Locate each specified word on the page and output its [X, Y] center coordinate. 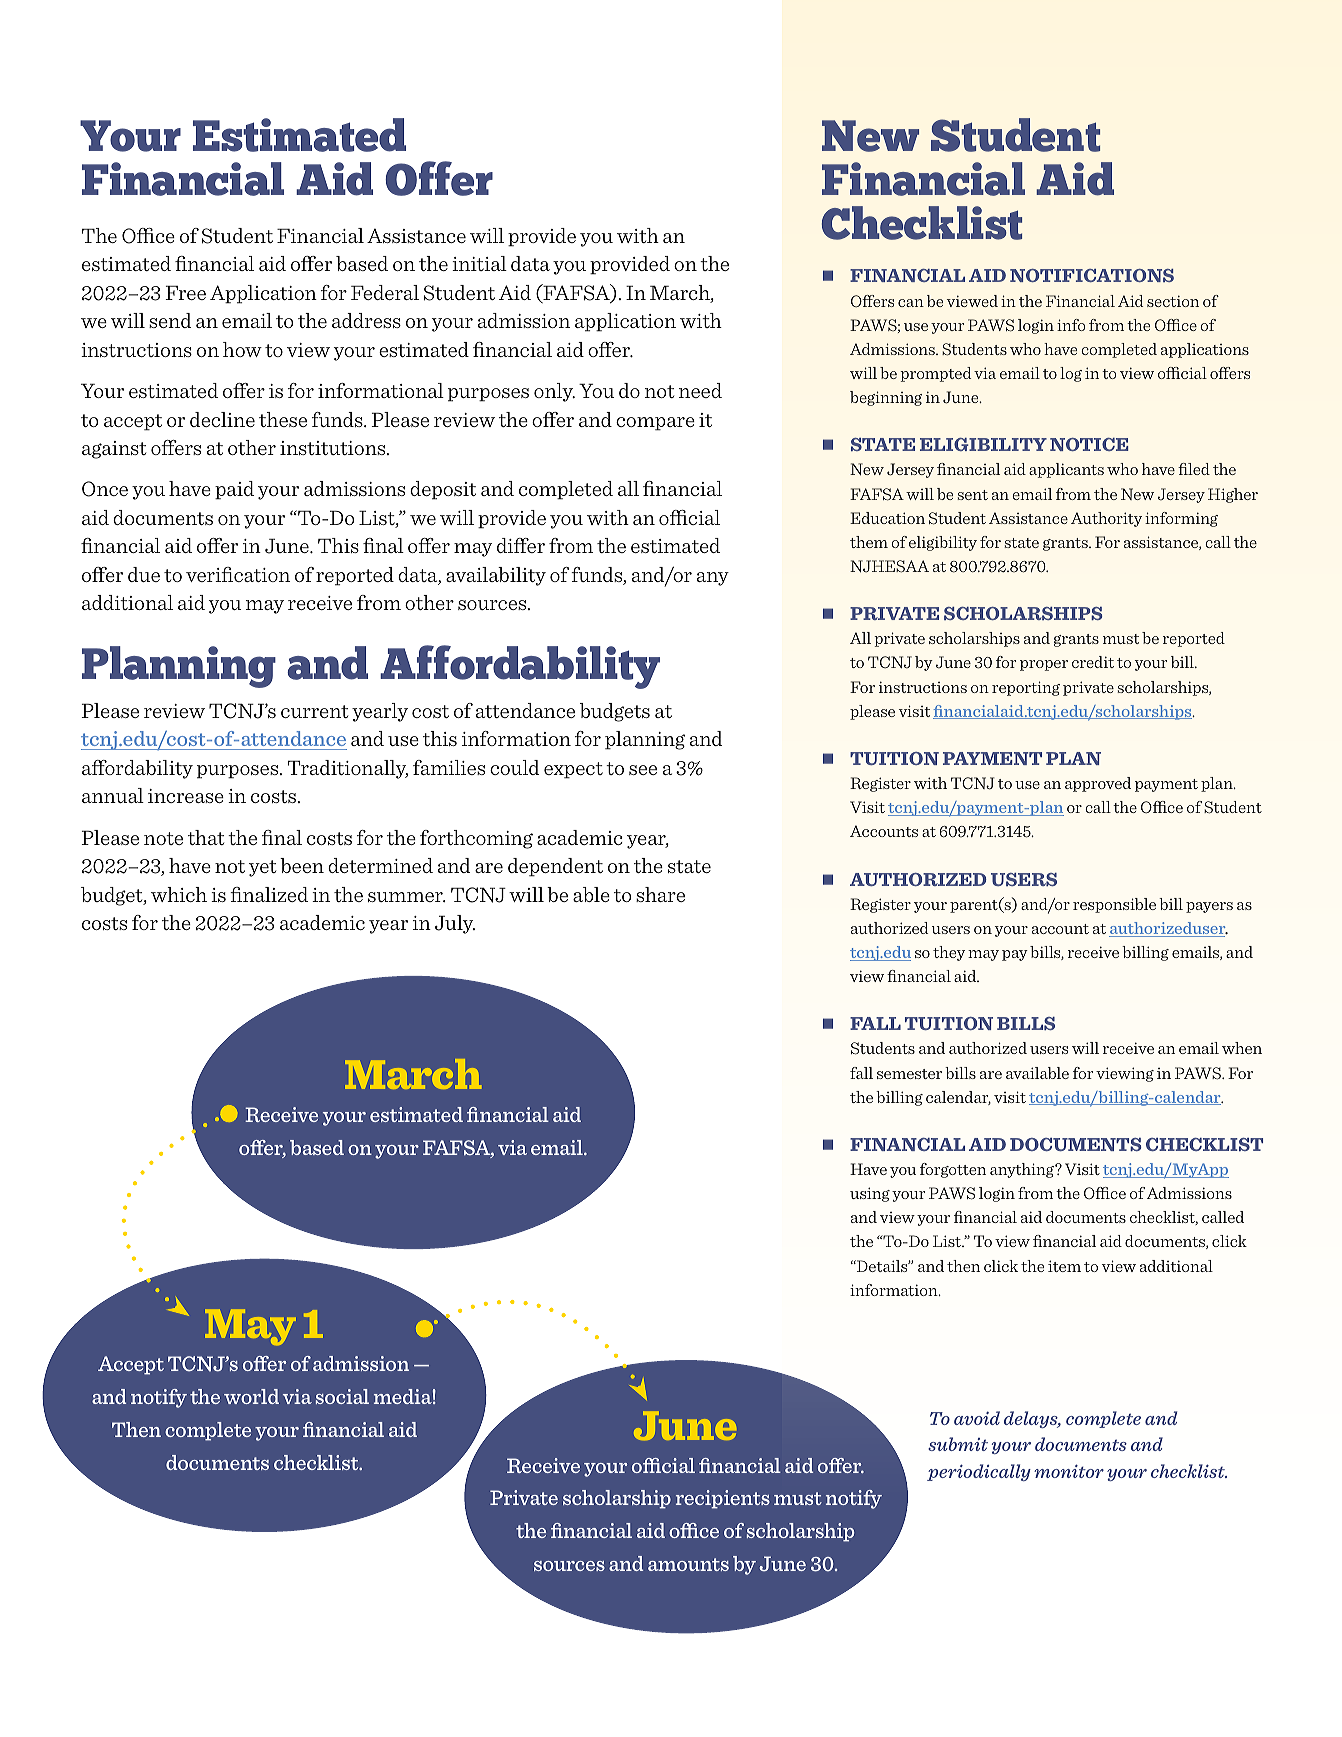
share [660, 894]
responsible [1114, 905]
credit [1093, 662]
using [870, 1194]
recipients [723, 1499]
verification [238, 574]
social [342, 1396]
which [179, 894]
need [700, 390]
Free [185, 292]
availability [496, 576]
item [1064, 1266]
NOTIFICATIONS [1092, 275]
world [251, 1396]
